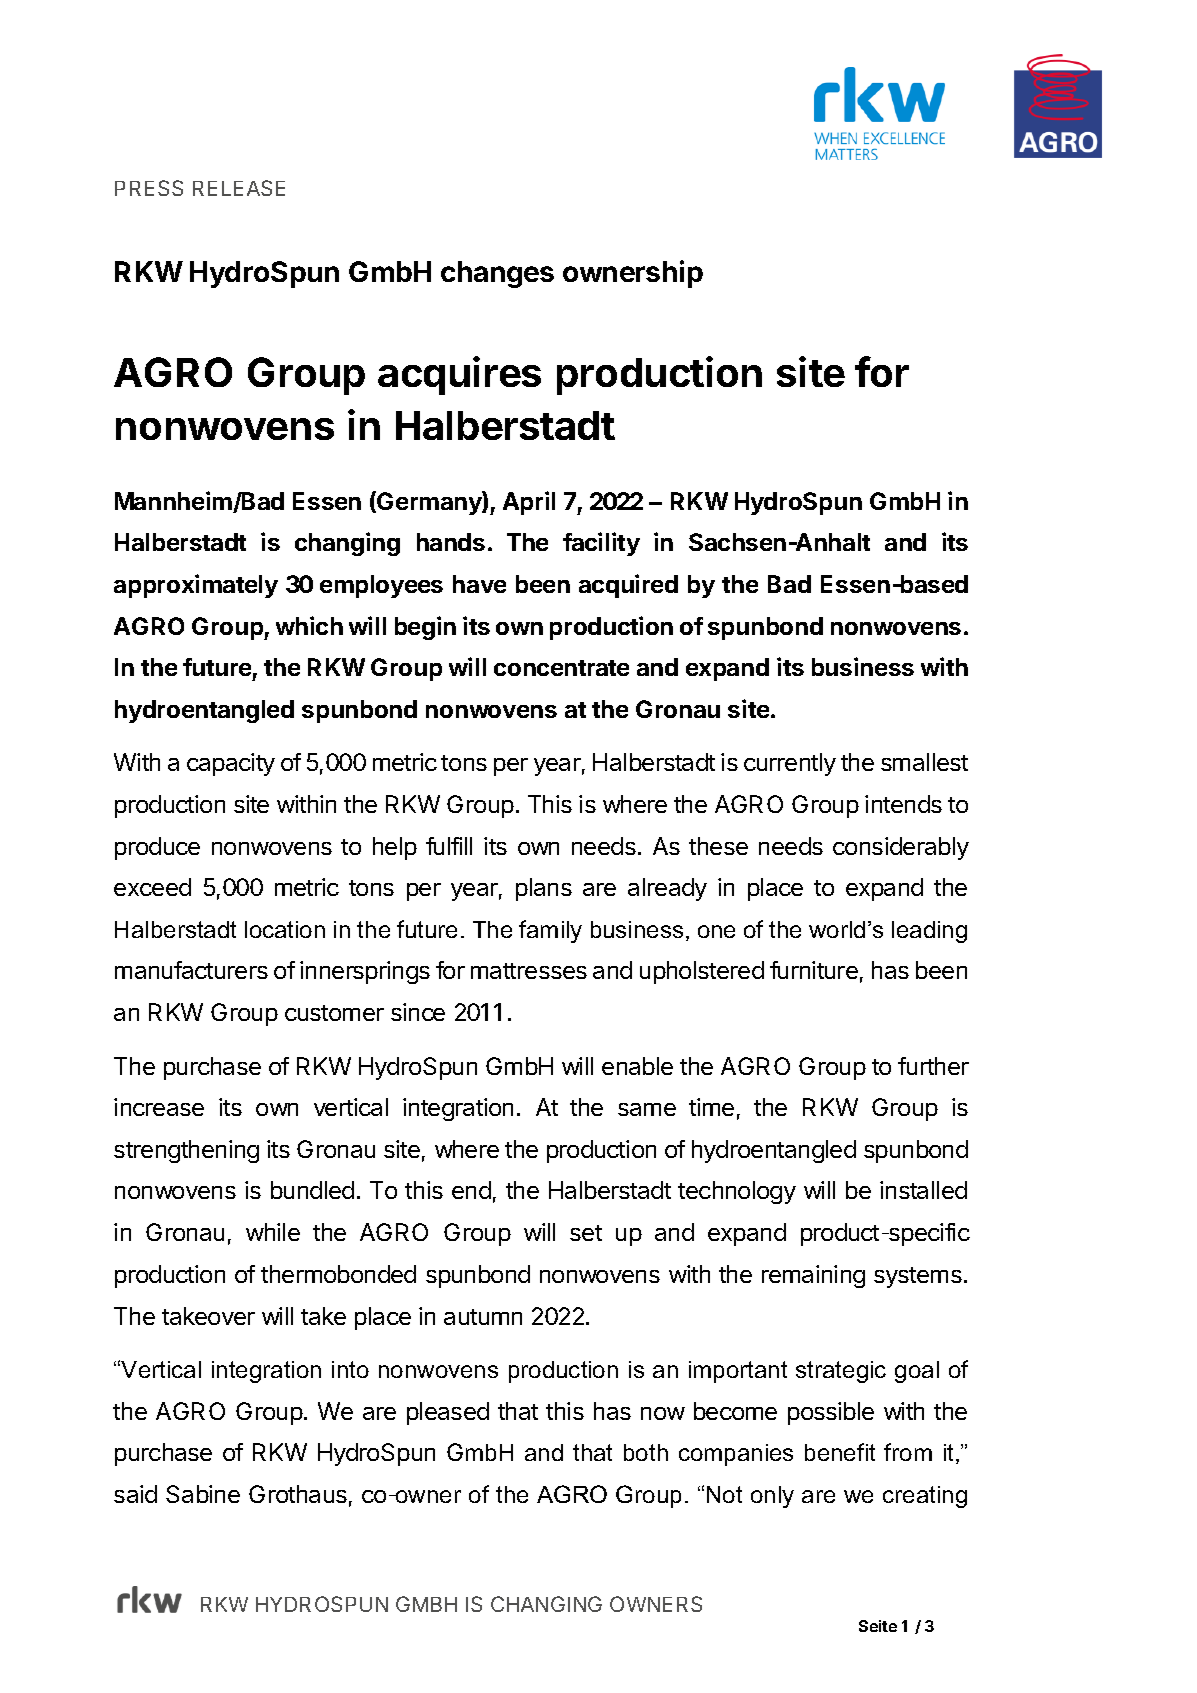 This screenshot has width=1197, height=1693. Describe the element at coordinates (497, 274) in the screenshot. I see `changes` at that location.
